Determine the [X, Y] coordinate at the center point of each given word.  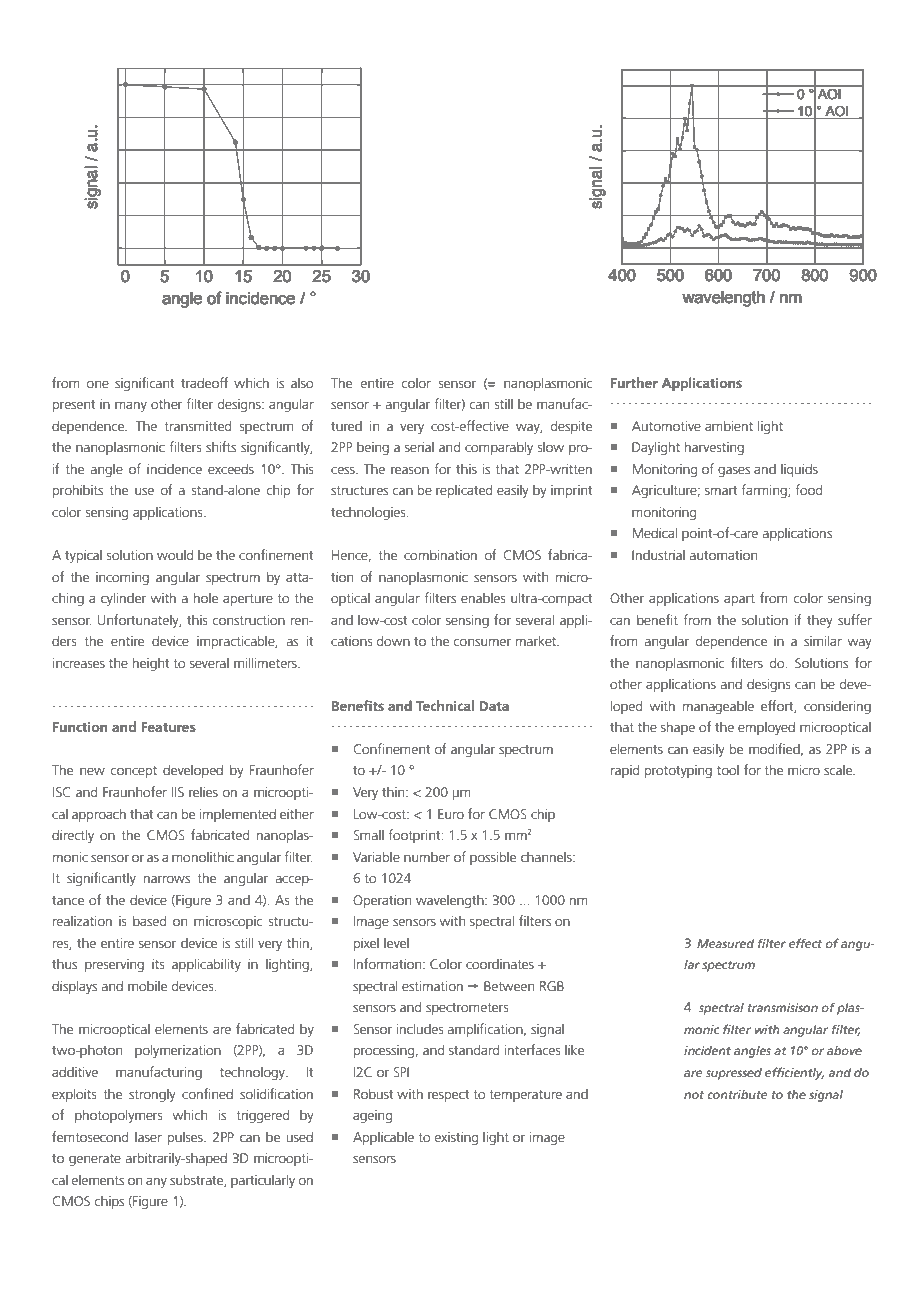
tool [728, 769]
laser [148, 1136]
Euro [451, 814]
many [131, 407]
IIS [178, 792]
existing [456, 1138]
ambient [729, 425]
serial [419, 446]
